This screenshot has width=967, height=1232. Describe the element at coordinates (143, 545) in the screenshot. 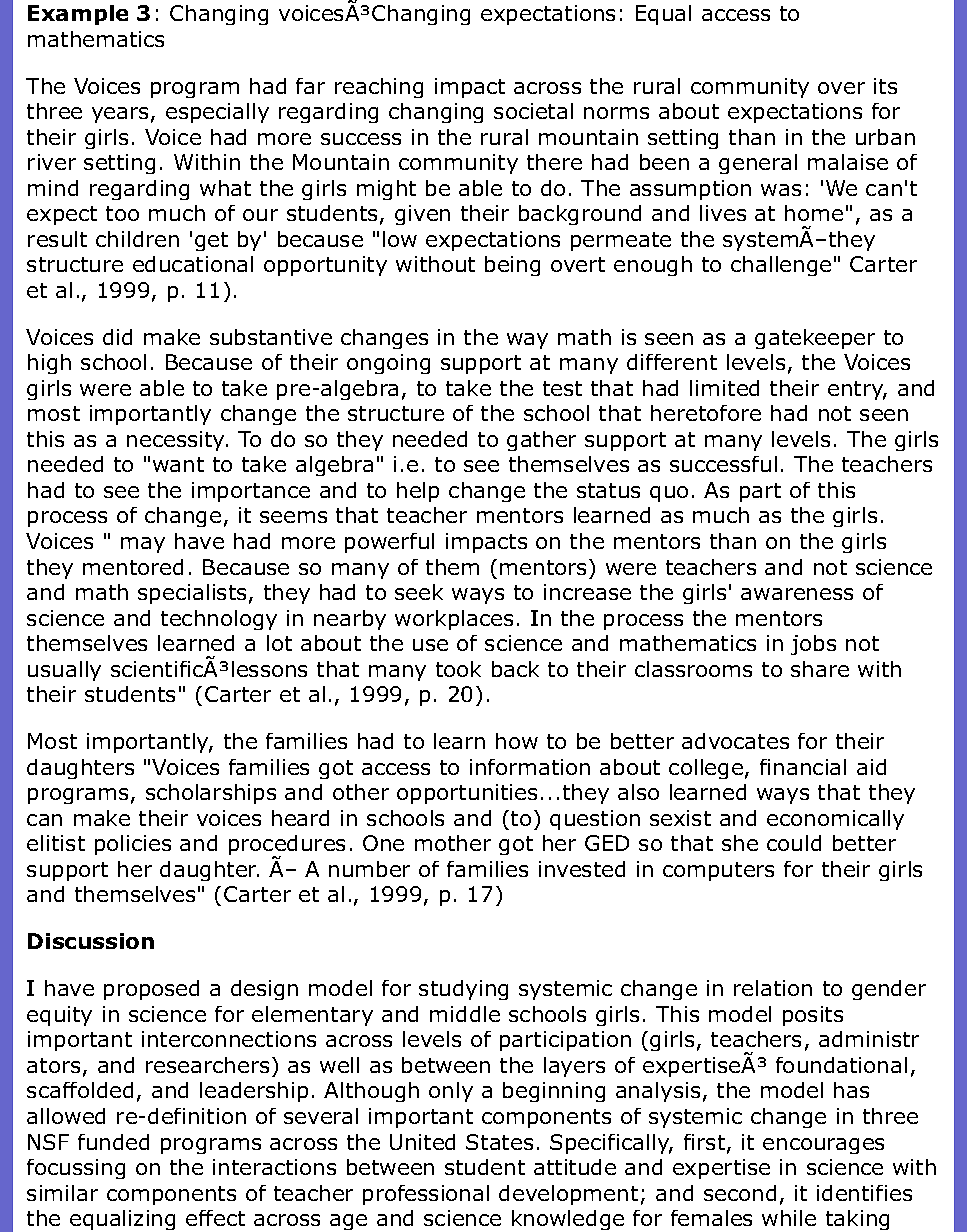

I see `may` at that location.
